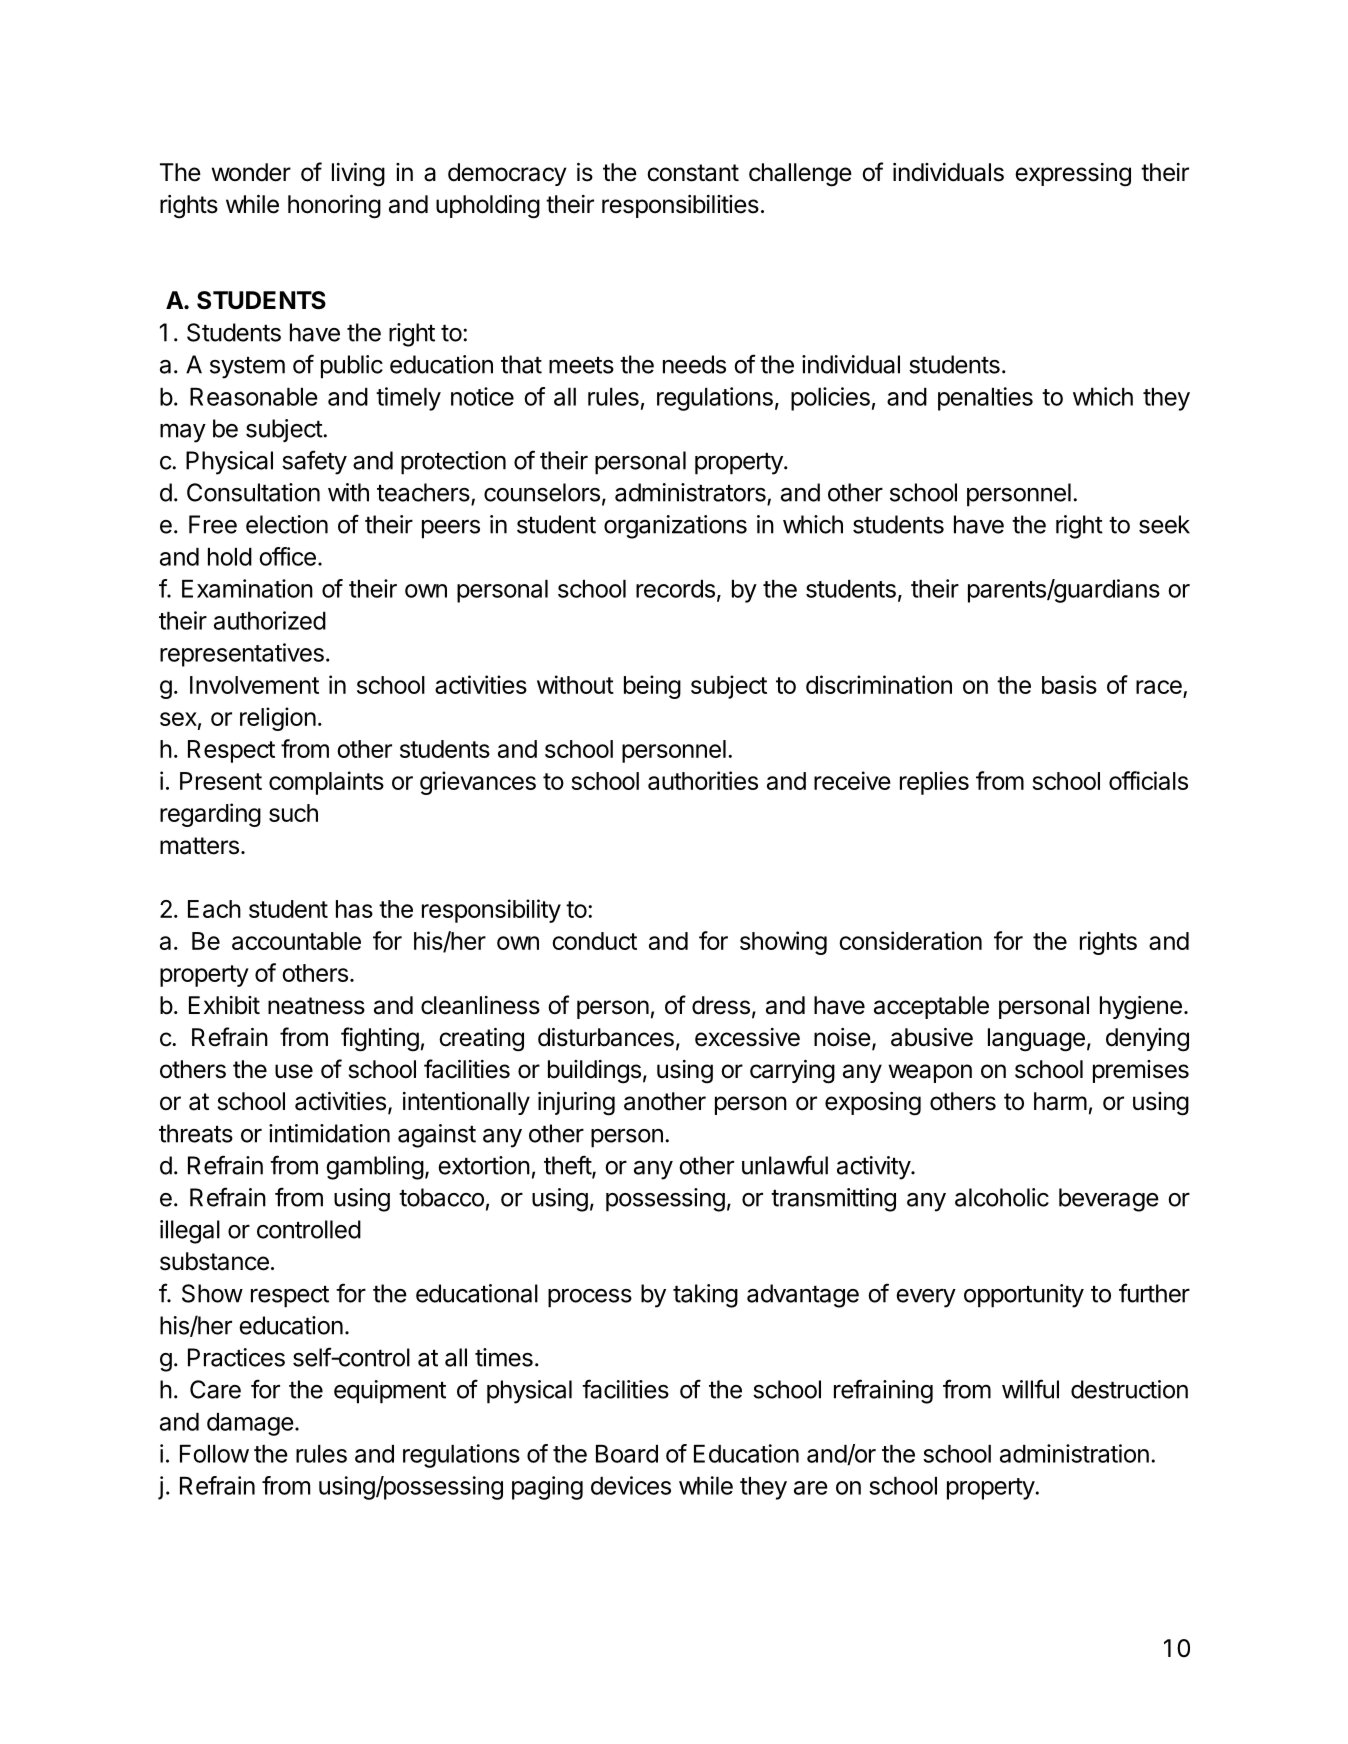 The width and height of the screenshot is (1348, 1744). Describe the element at coordinates (675, 527) in the screenshot. I see `organizations` at that location.
